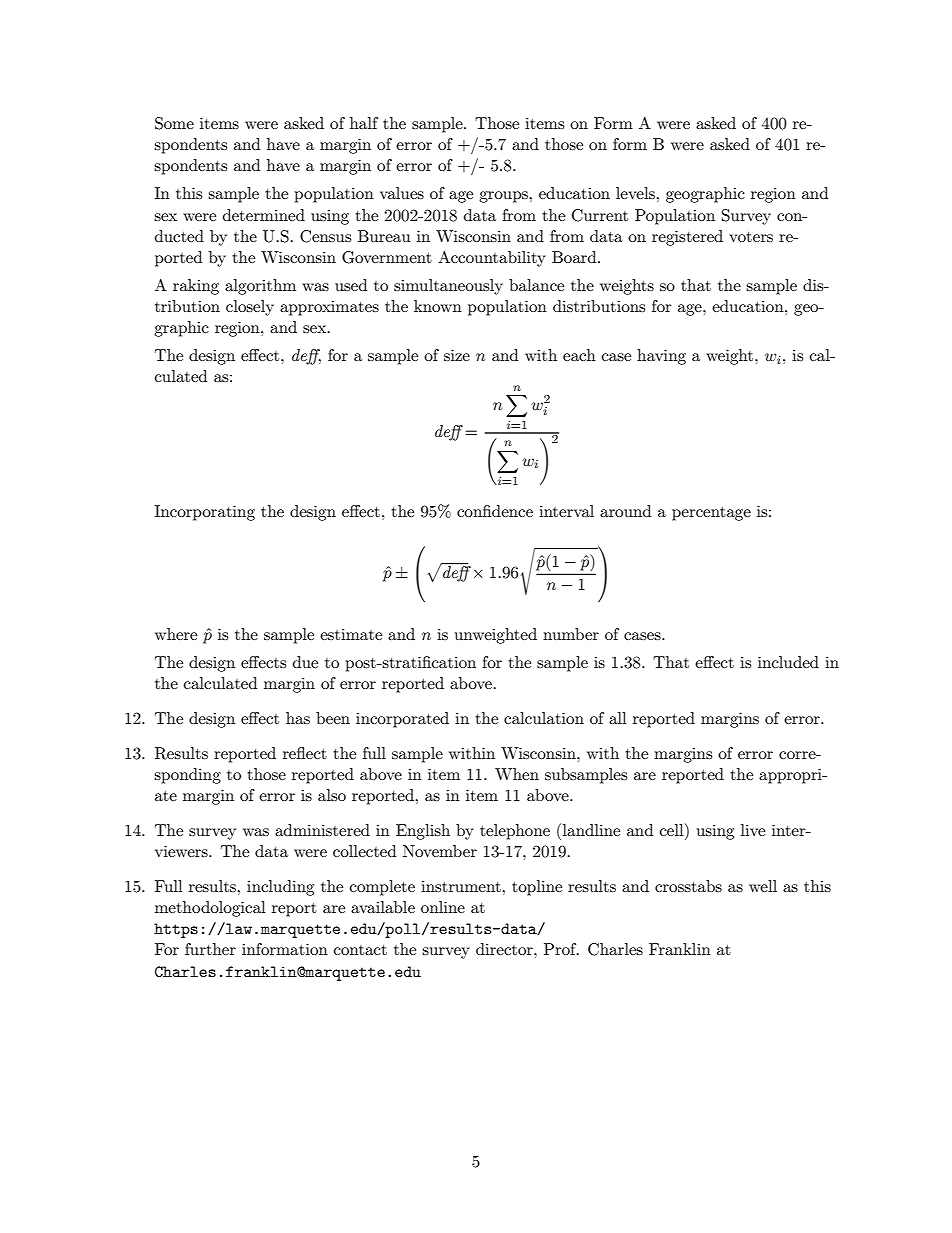 This screenshot has height=1233, width=952. I want to click on groups, so click(504, 197).
